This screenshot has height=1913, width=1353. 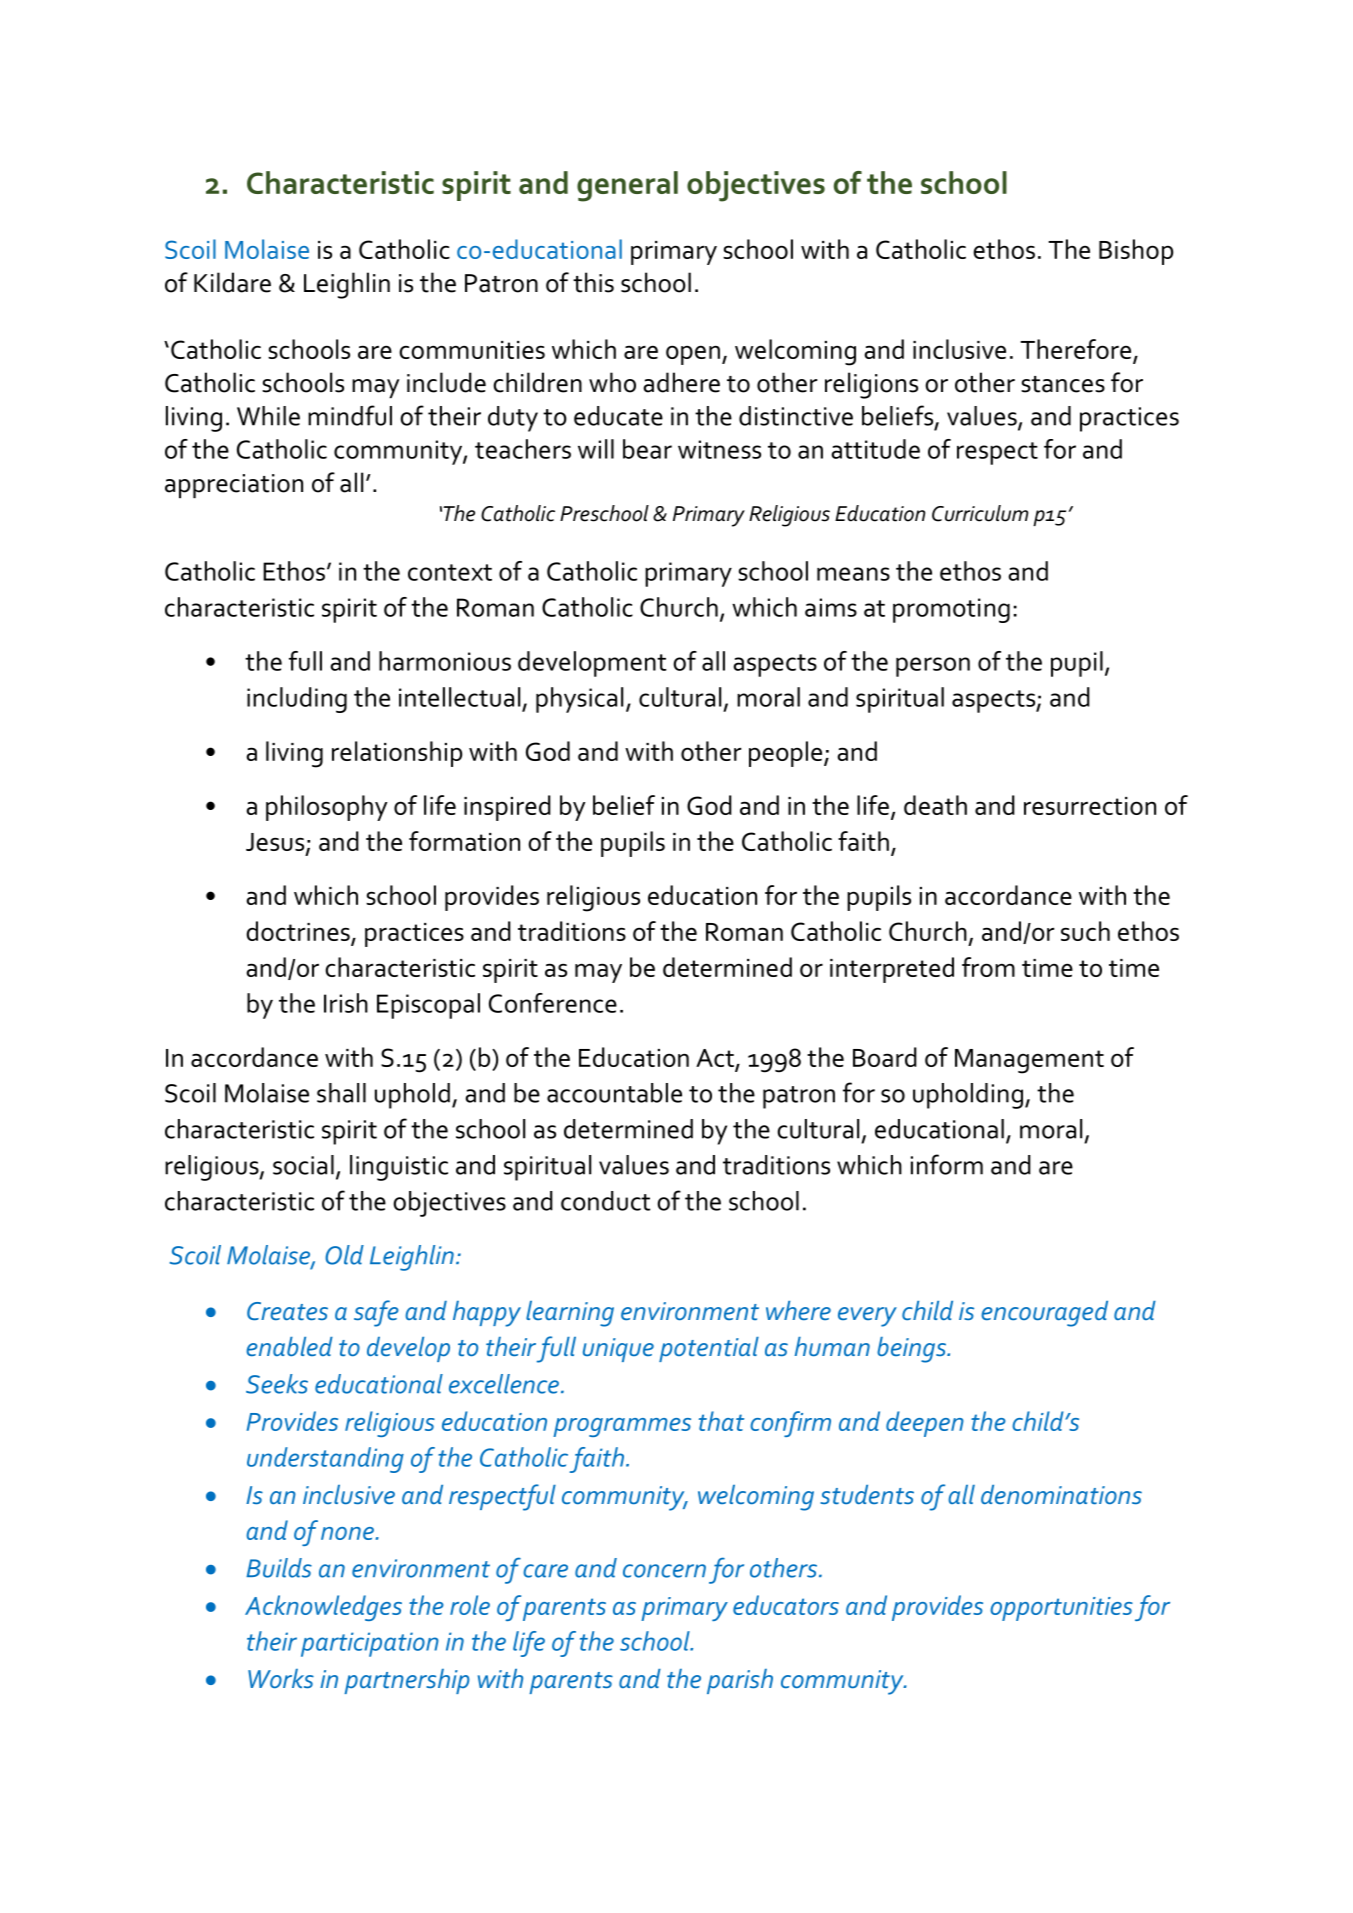 I want to click on Conference, so click(x=553, y=1003).
